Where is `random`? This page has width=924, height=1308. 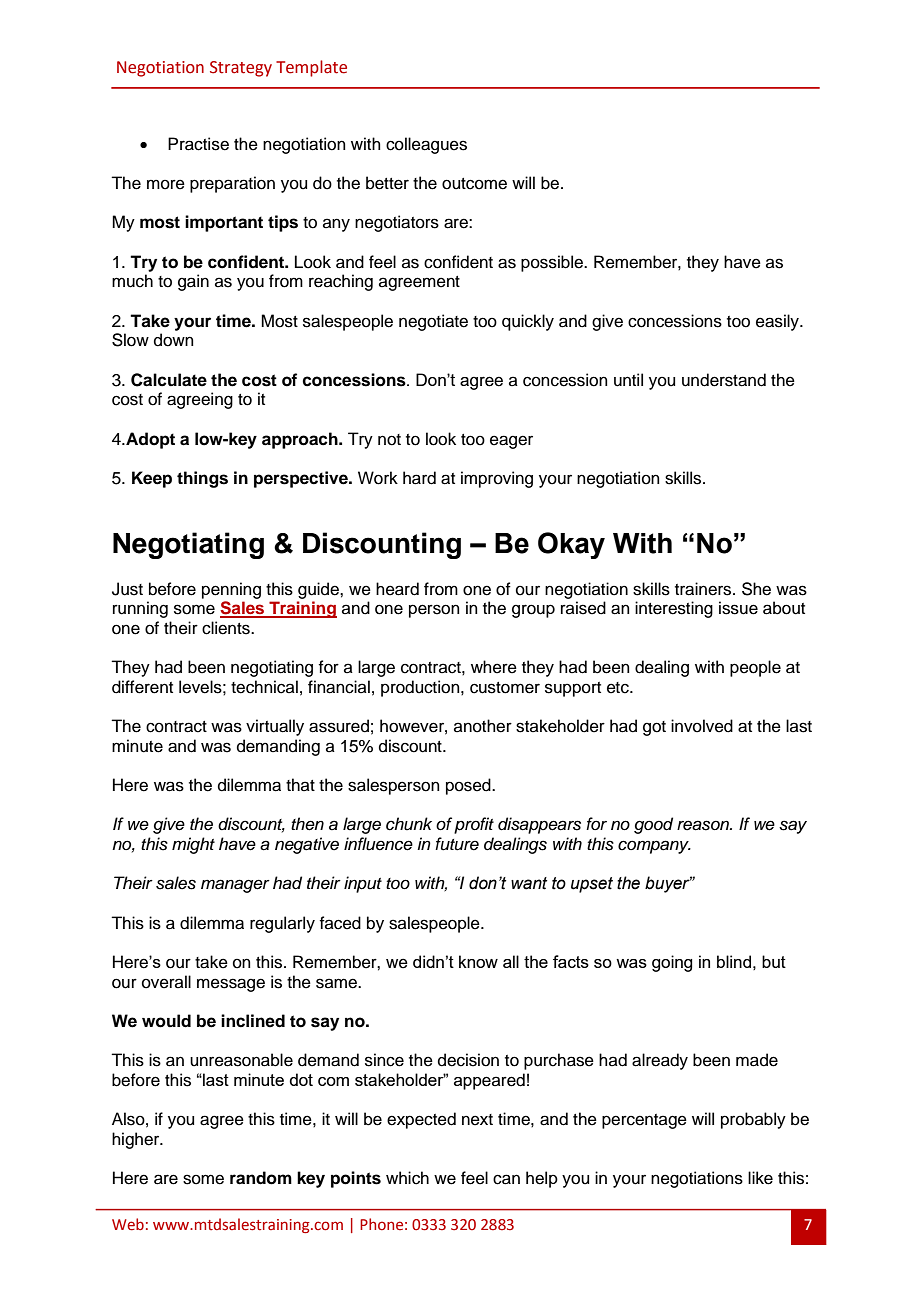
random is located at coordinates (261, 1178).
